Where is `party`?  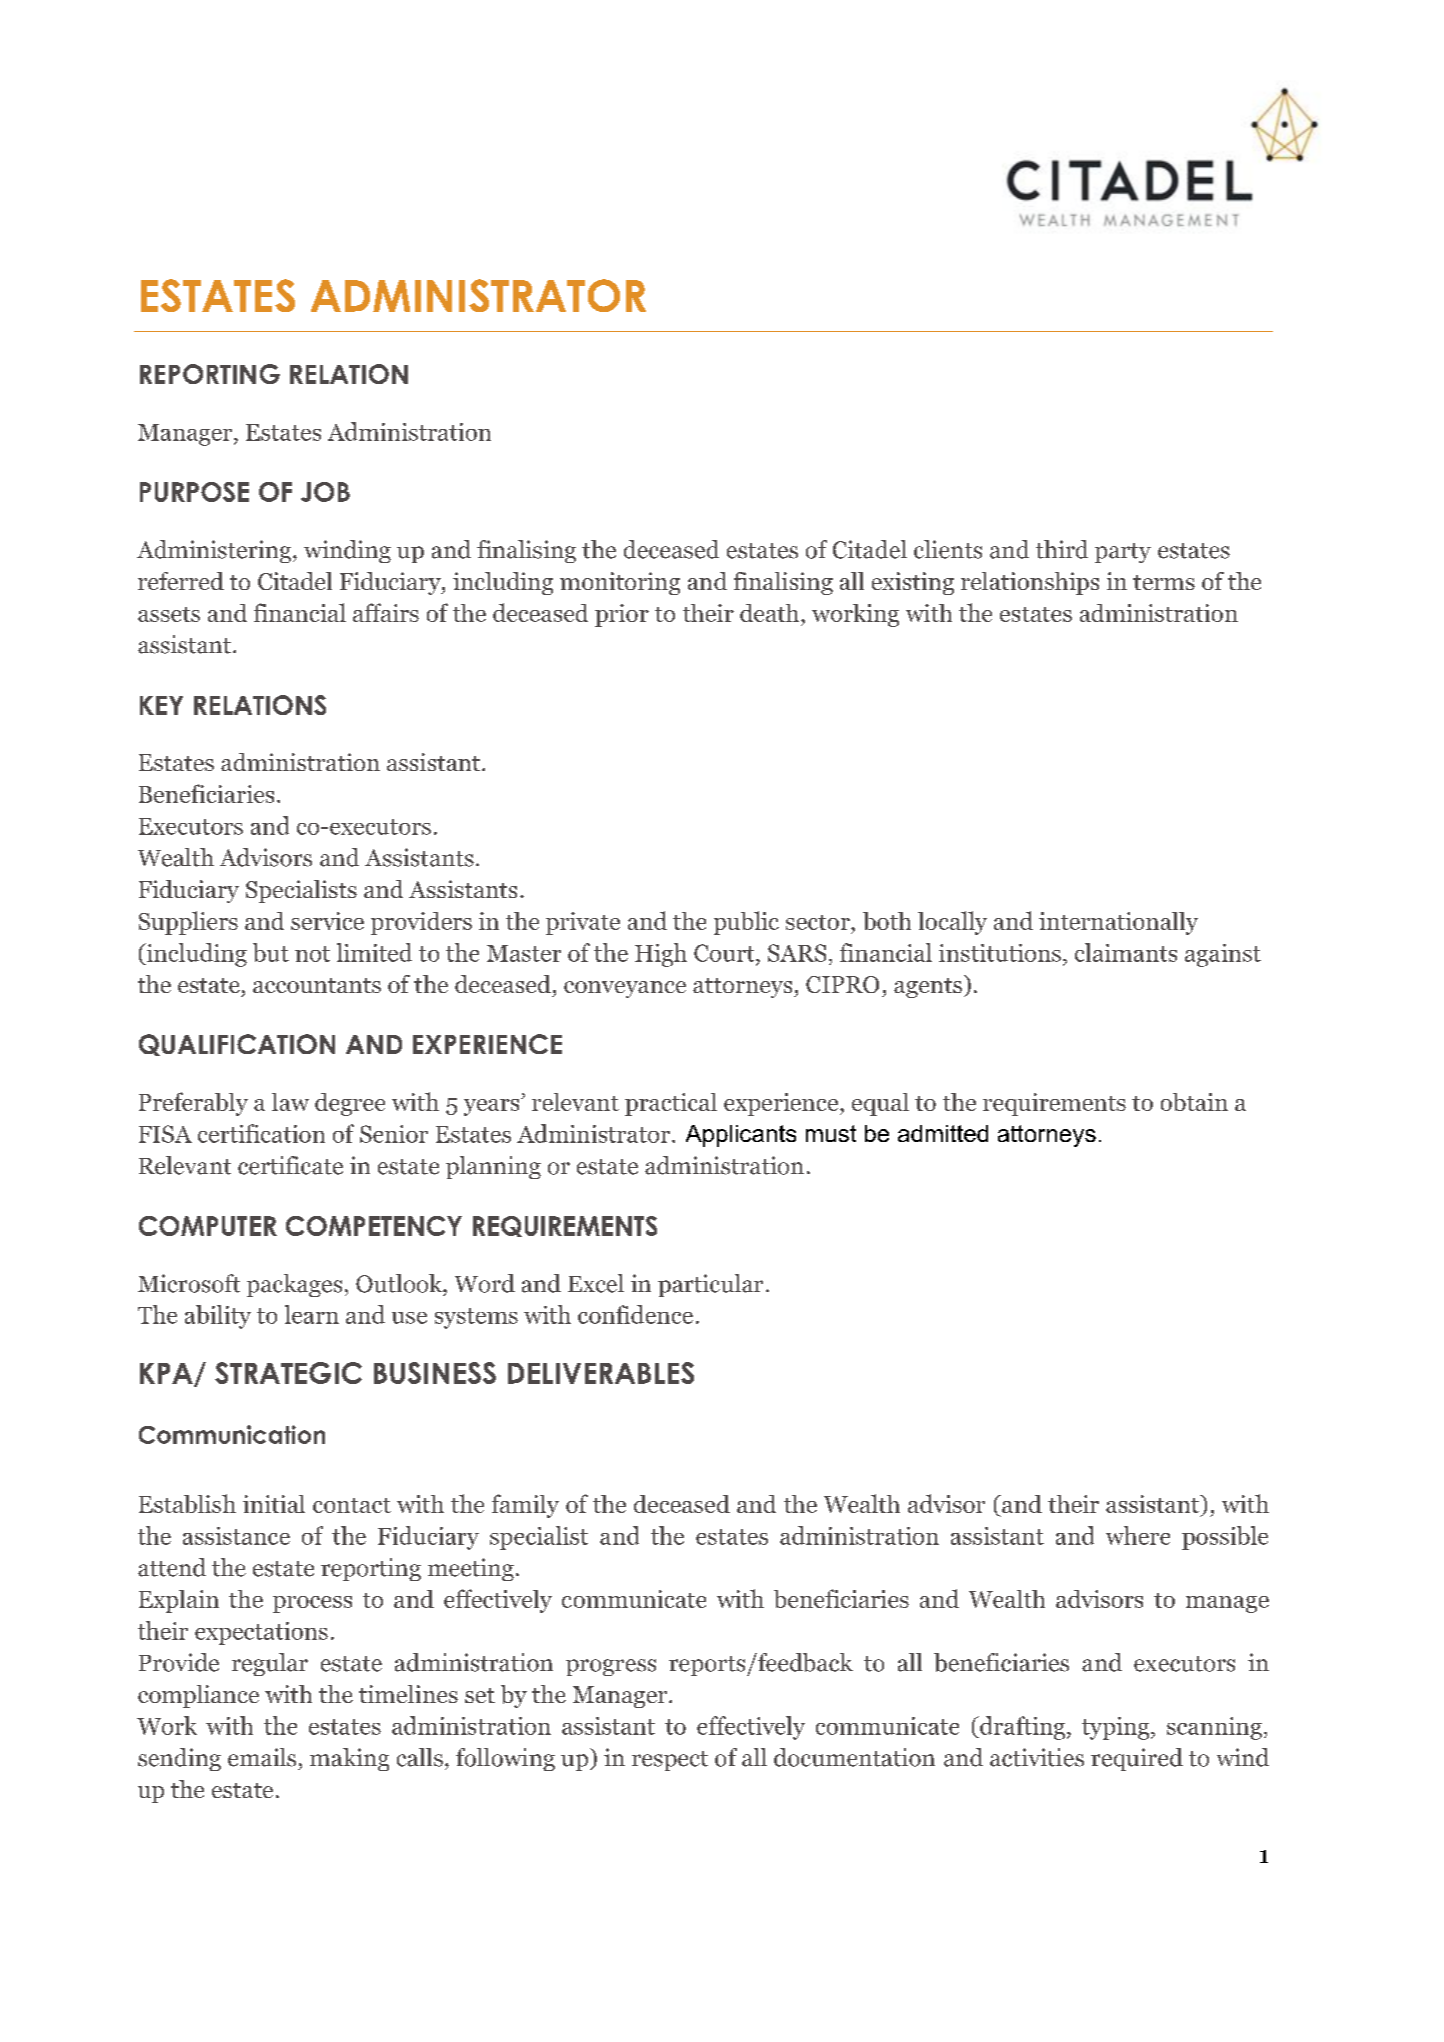 party is located at coordinates (1123, 553).
